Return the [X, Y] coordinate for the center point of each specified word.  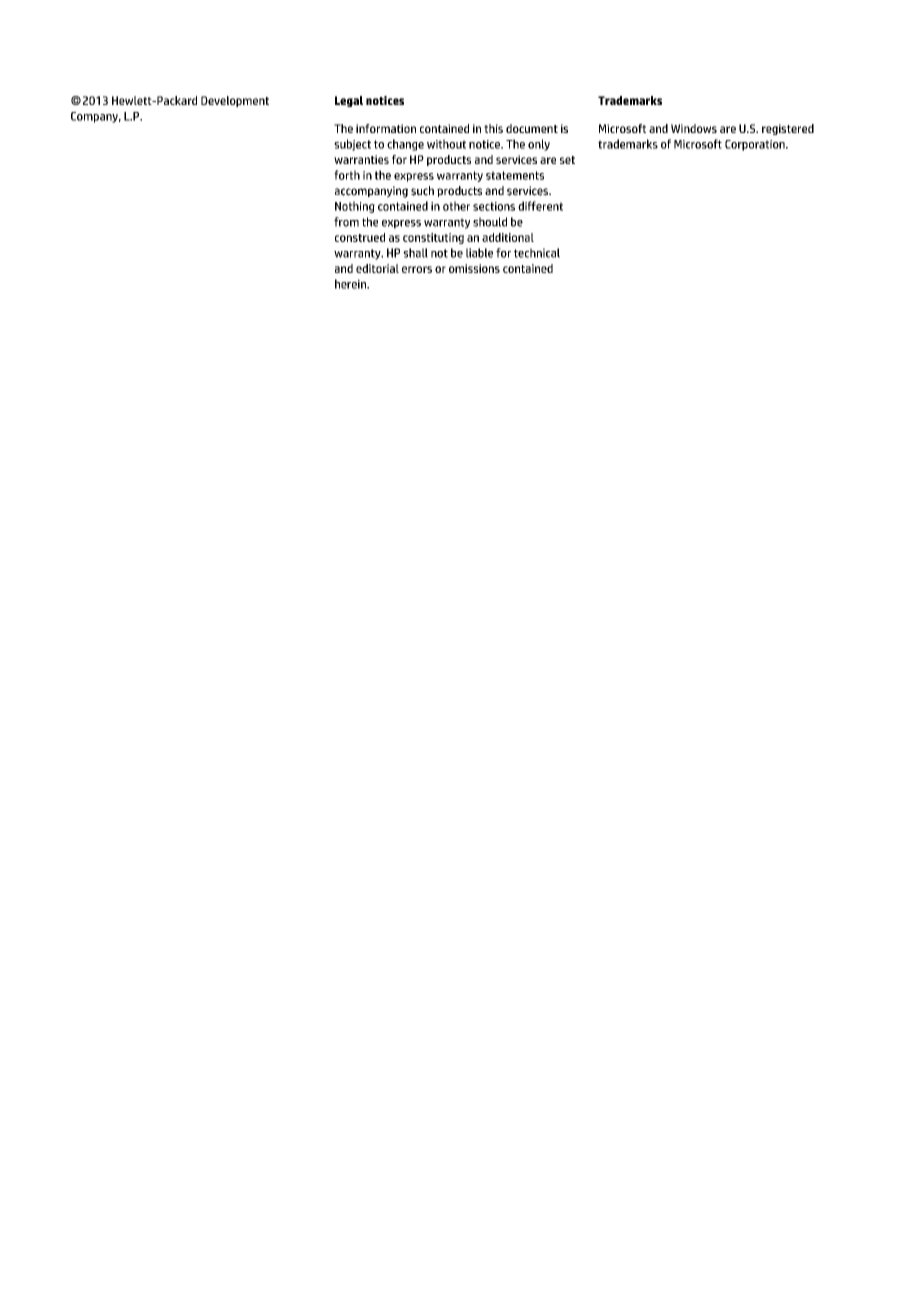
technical [537, 253]
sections [494, 206]
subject [352, 145]
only [539, 145]
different [540, 206]
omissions [474, 268]
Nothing [355, 207]
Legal [349, 101]
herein [351, 284]
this [493, 128]
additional [508, 237]
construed [360, 237]
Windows [694, 128]
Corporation [756, 145]
